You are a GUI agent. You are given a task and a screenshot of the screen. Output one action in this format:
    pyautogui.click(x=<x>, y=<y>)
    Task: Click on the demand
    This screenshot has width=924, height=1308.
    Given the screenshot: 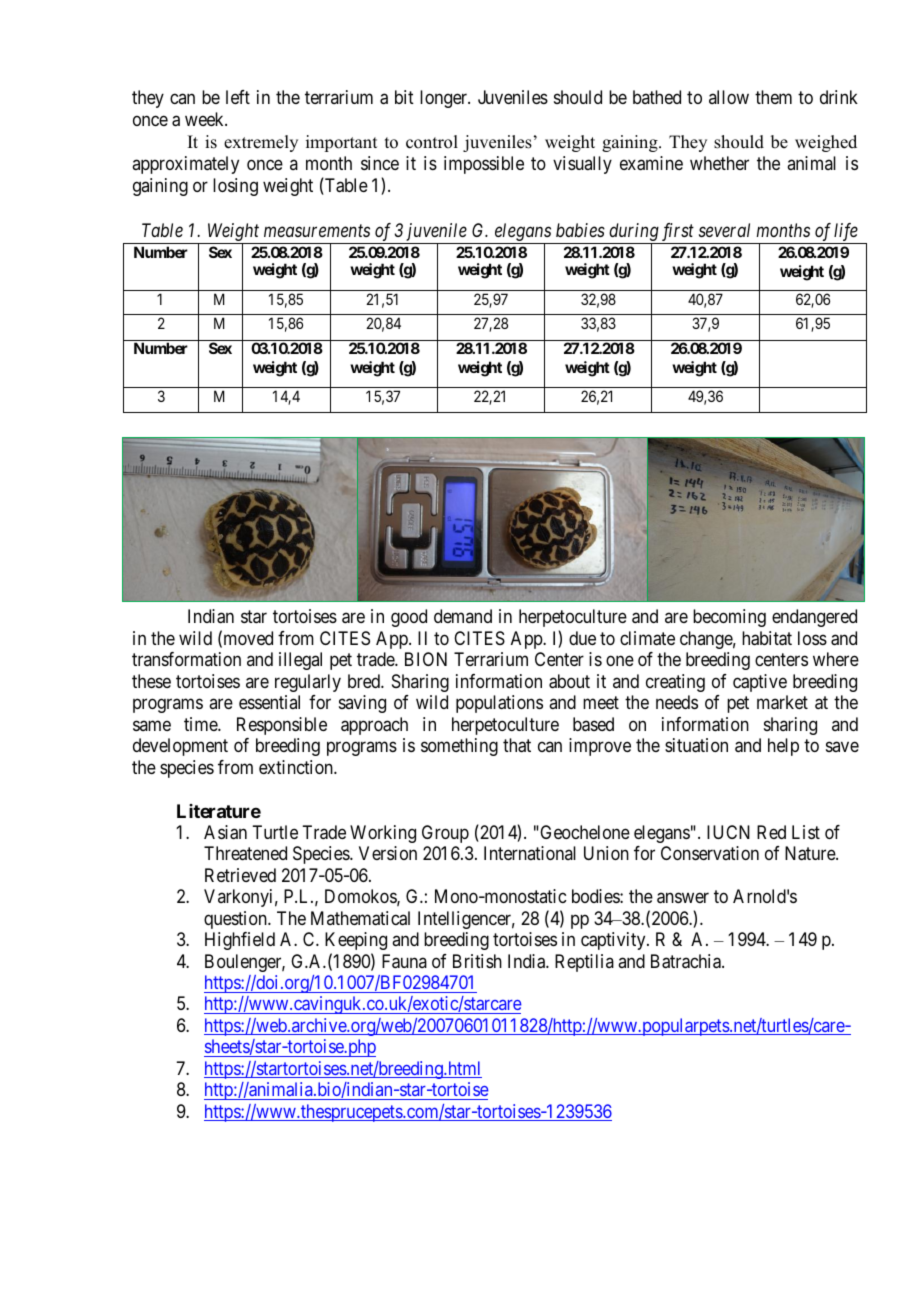 What is the action you would take?
    pyautogui.click(x=463, y=616)
